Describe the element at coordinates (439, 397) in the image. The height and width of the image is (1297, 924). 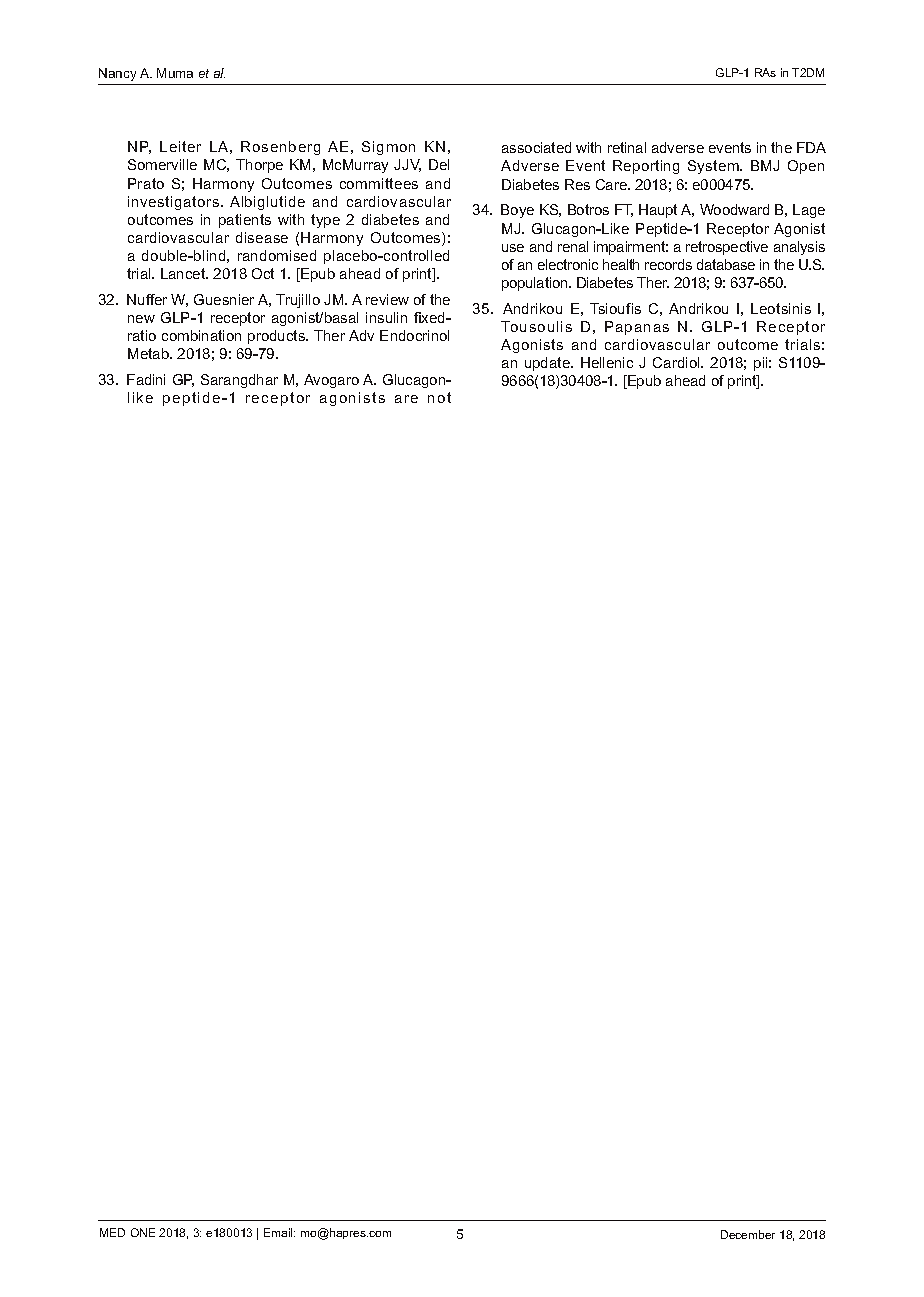
I see `not` at that location.
